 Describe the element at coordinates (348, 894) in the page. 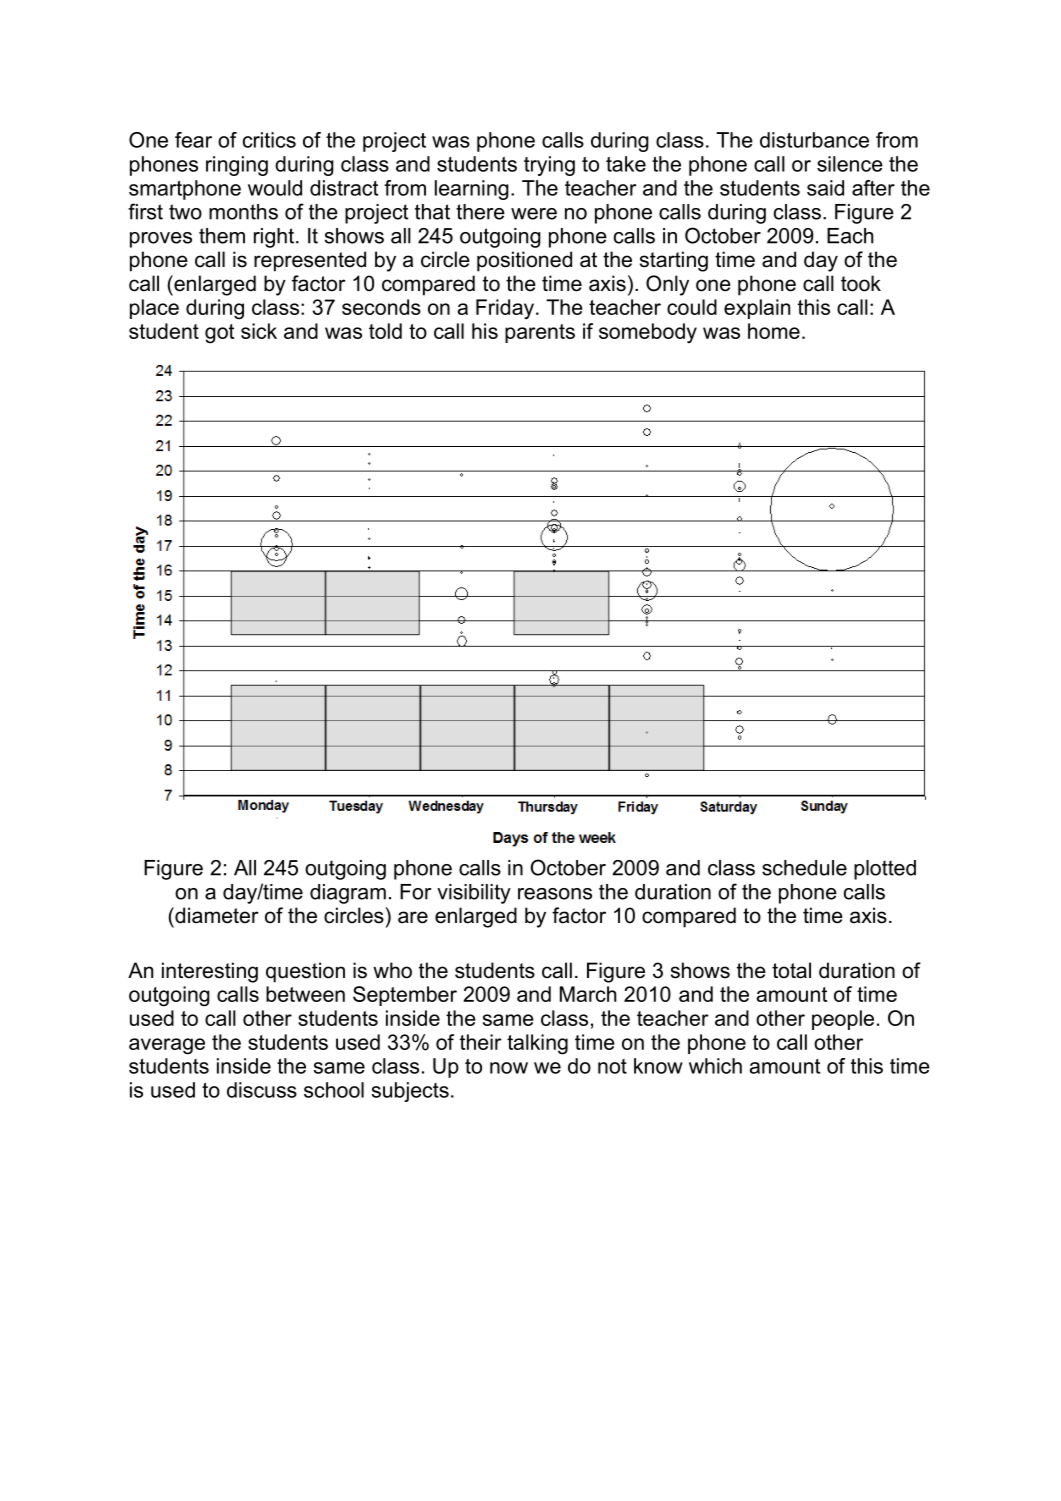

I see `diagram` at that location.
